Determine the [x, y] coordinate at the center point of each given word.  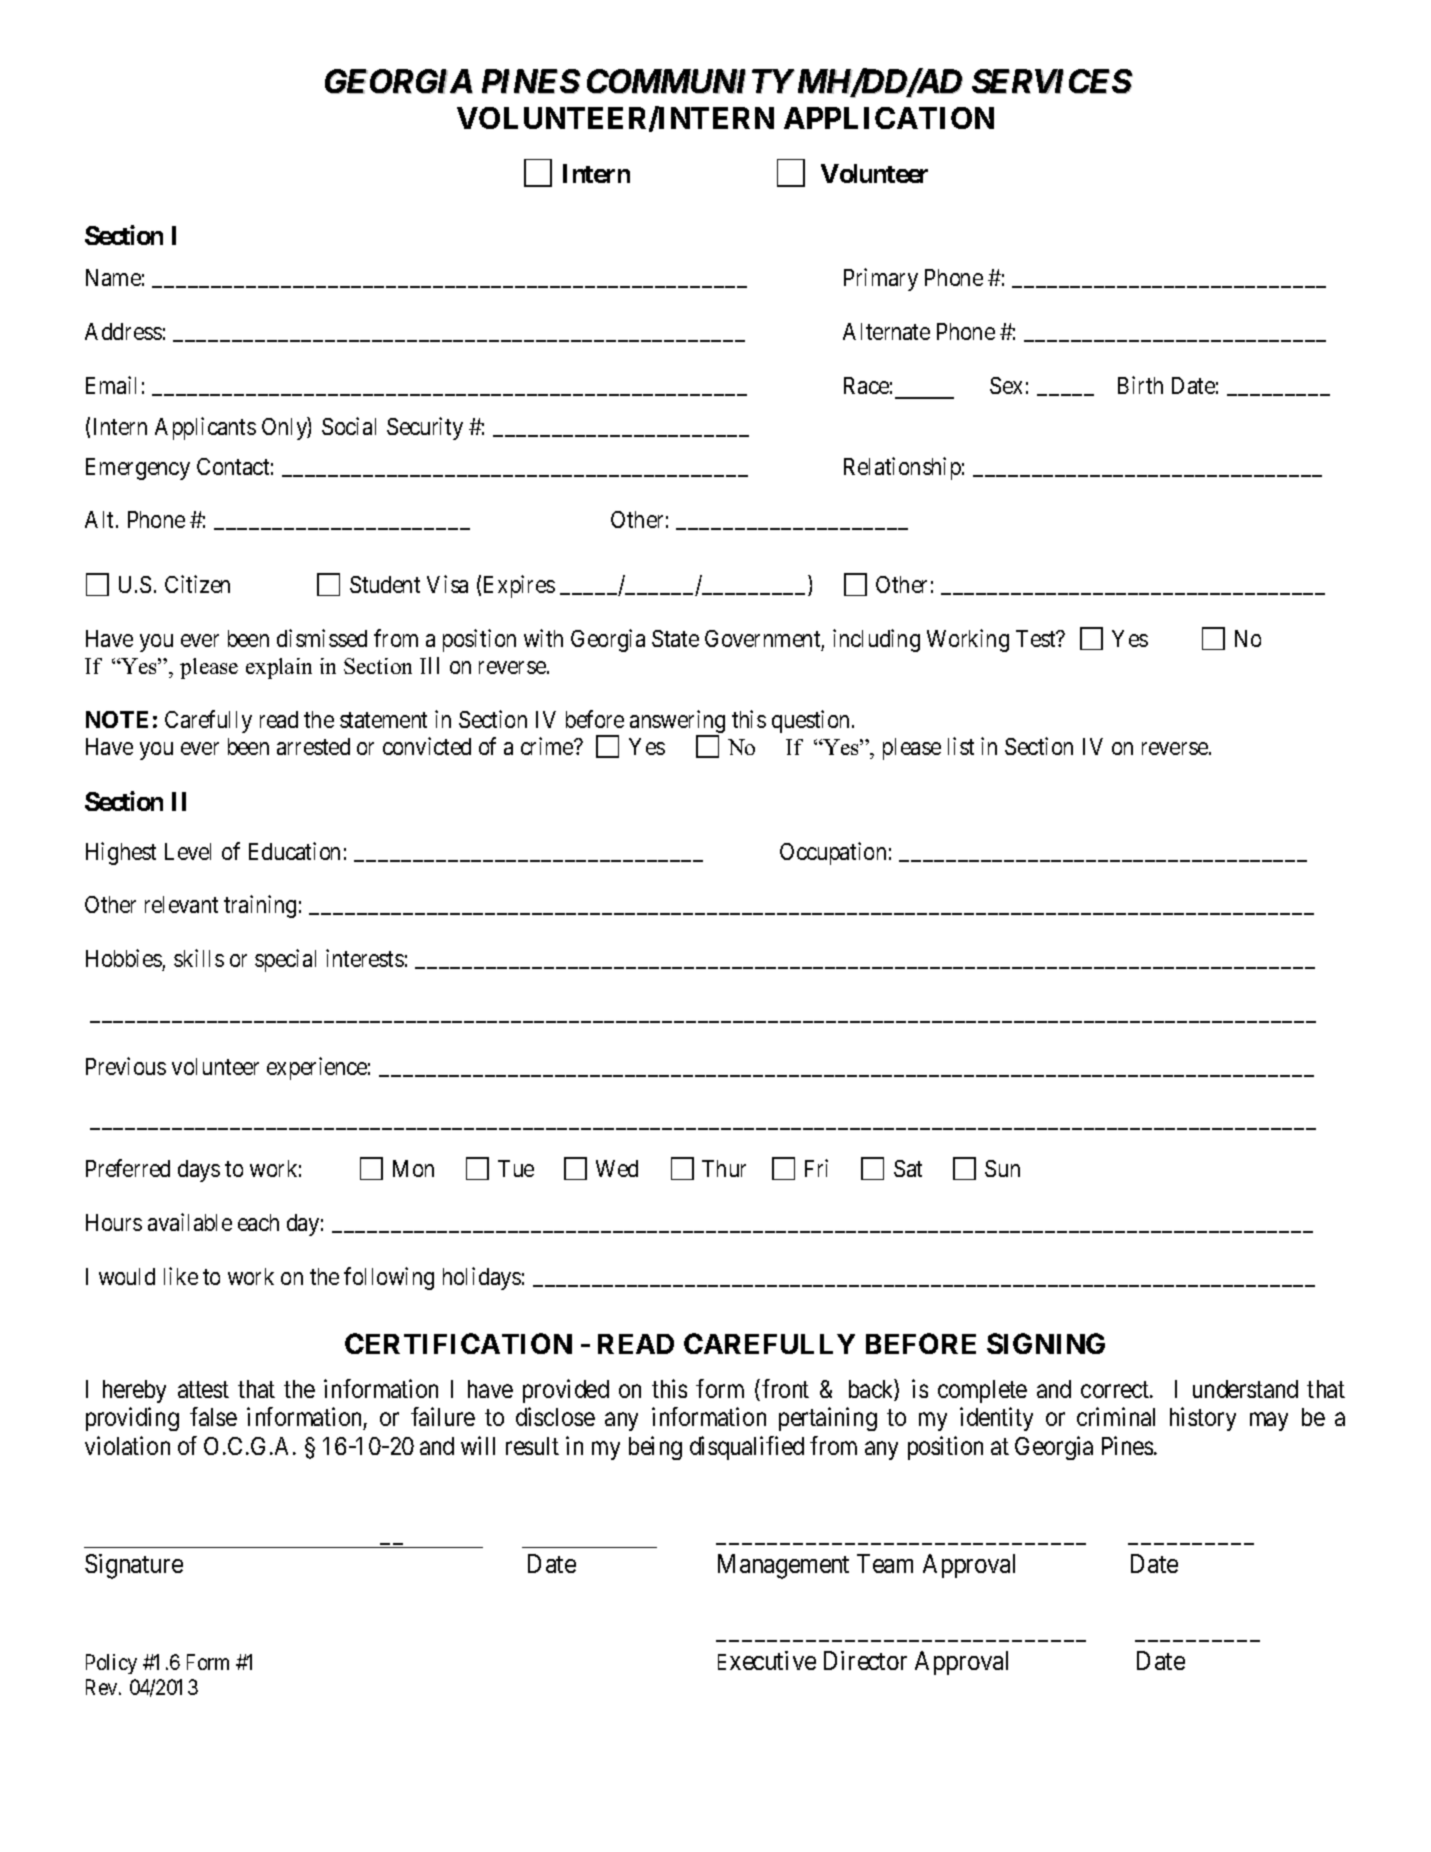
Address [123, 331]
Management [783, 1566]
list [961, 746]
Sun [1002, 1168]
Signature [134, 1566]
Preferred [128, 1168]
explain [279, 668]
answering [677, 723]
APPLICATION [889, 118]
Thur [724, 1168]
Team [885, 1563]
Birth [1140, 385]
